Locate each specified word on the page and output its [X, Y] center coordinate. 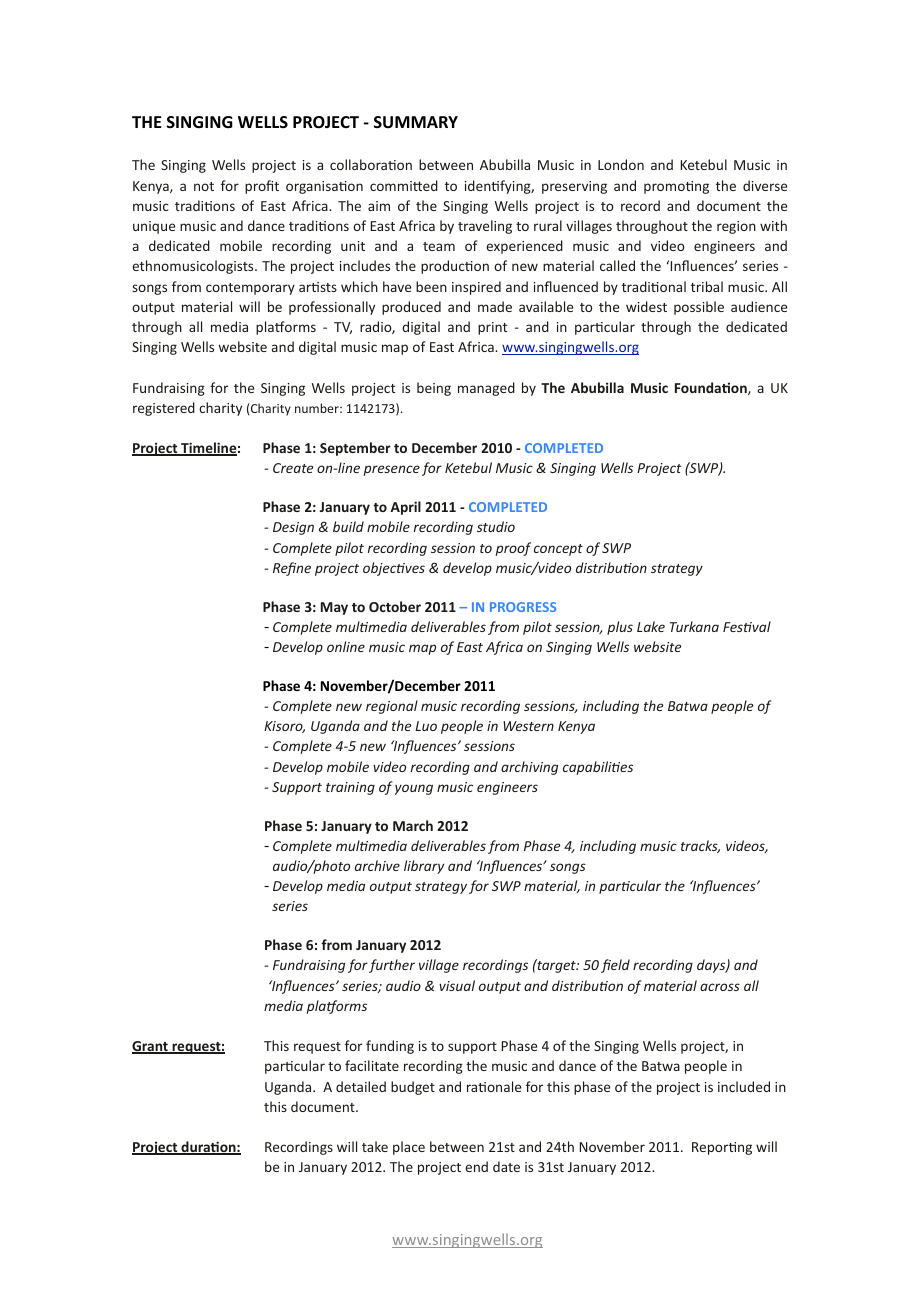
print [492, 328]
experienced [524, 247]
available [546, 306]
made [495, 306]
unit [353, 246]
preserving [574, 187]
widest [646, 306]
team [439, 246]
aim [379, 206]
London [621, 164]
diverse [765, 185]
